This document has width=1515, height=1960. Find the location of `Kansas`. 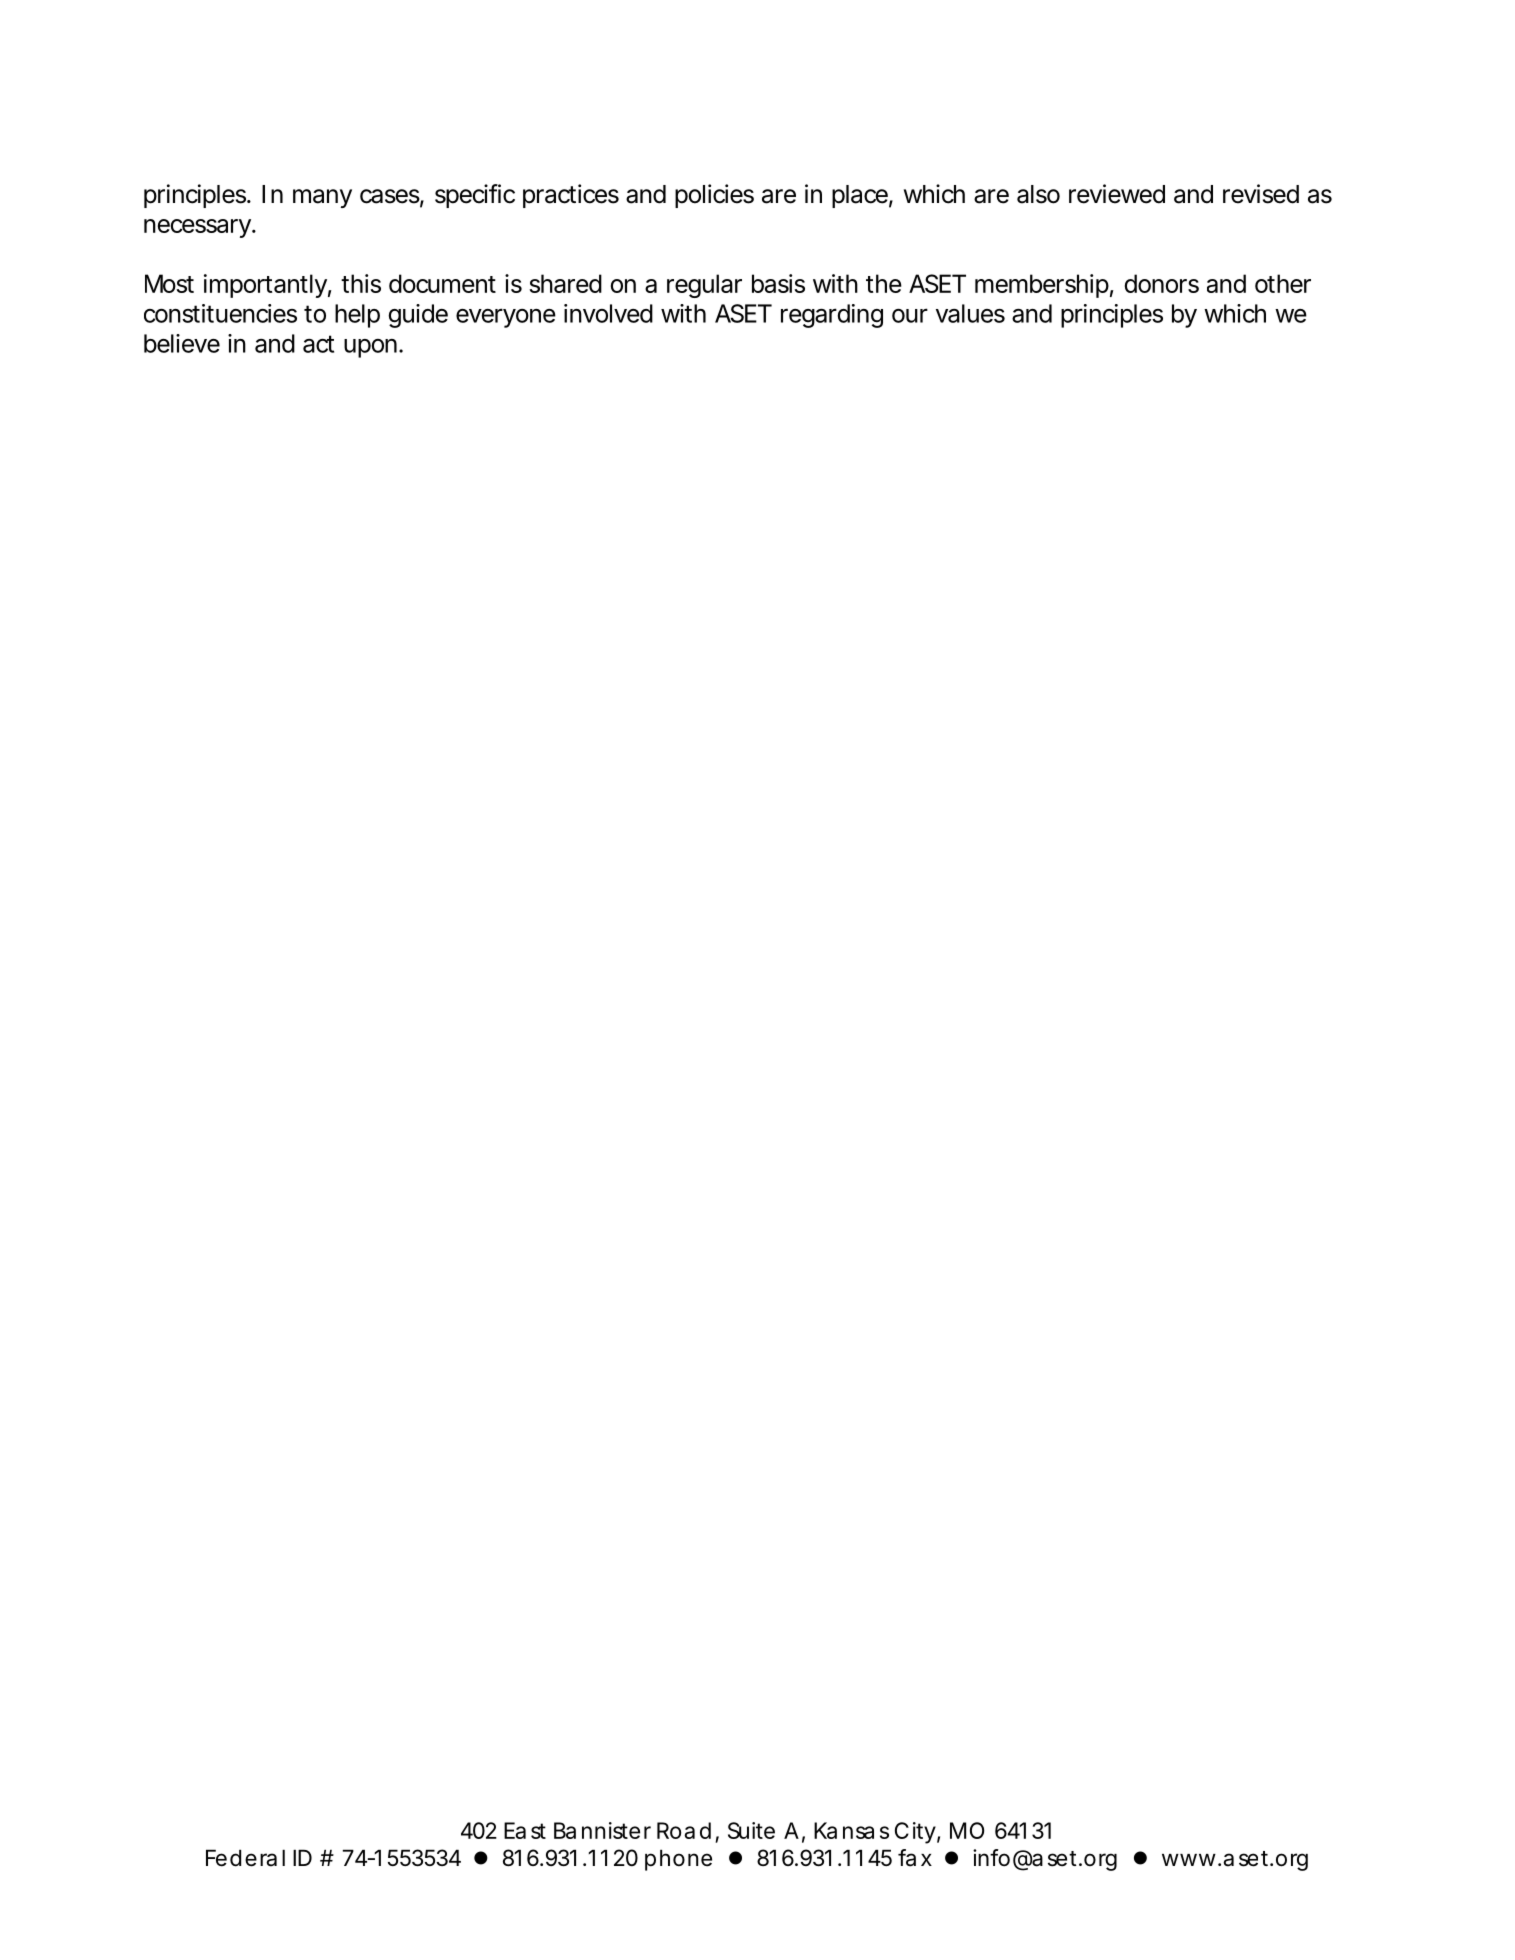

Kansas is located at coordinates (851, 1830).
